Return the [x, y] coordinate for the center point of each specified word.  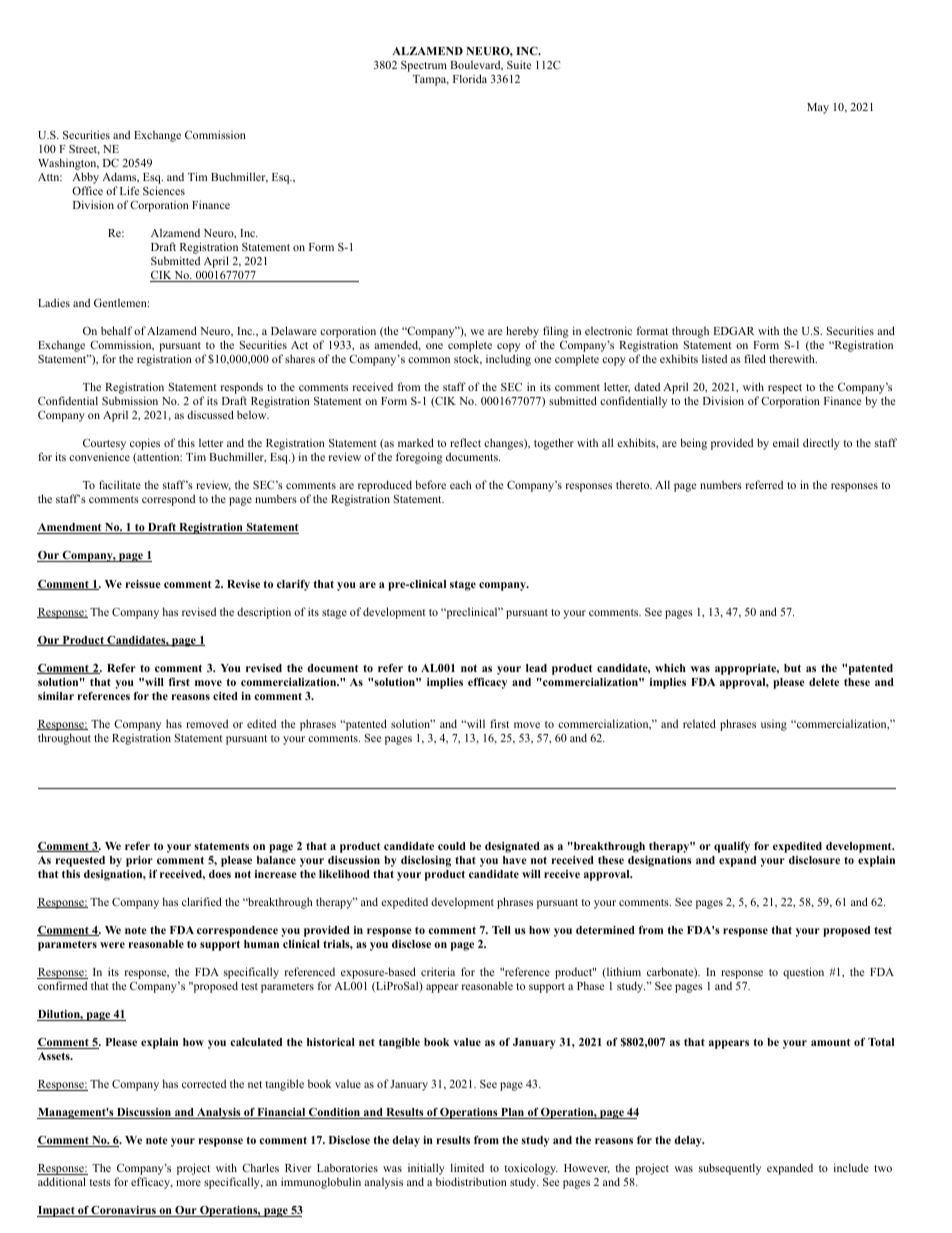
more [188, 1183]
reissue [143, 584]
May [818, 108]
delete [824, 682]
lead [536, 668]
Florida [470, 78]
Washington [68, 165]
